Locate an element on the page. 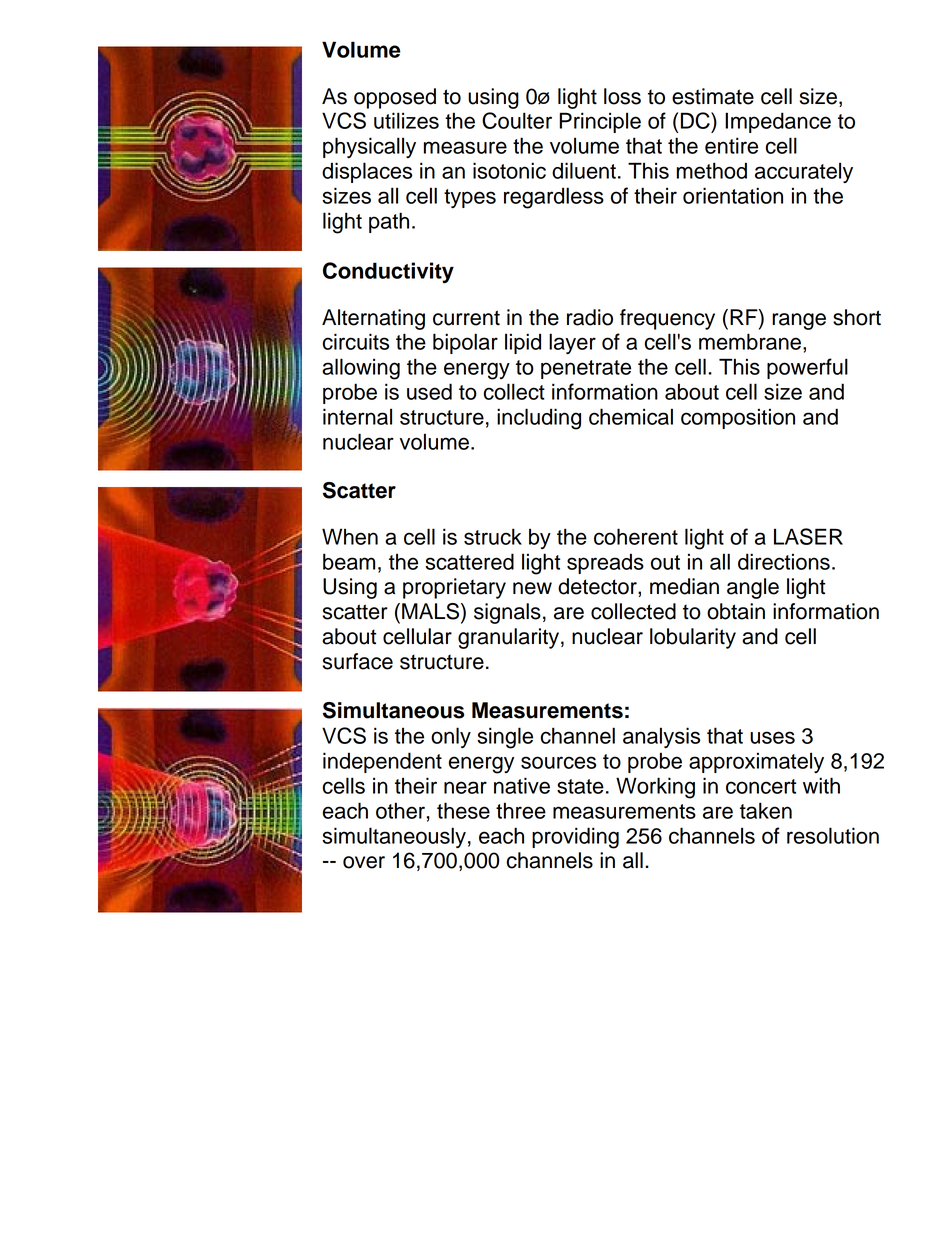 This page has width=952, height=1233. powerful is located at coordinates (807, 368).
